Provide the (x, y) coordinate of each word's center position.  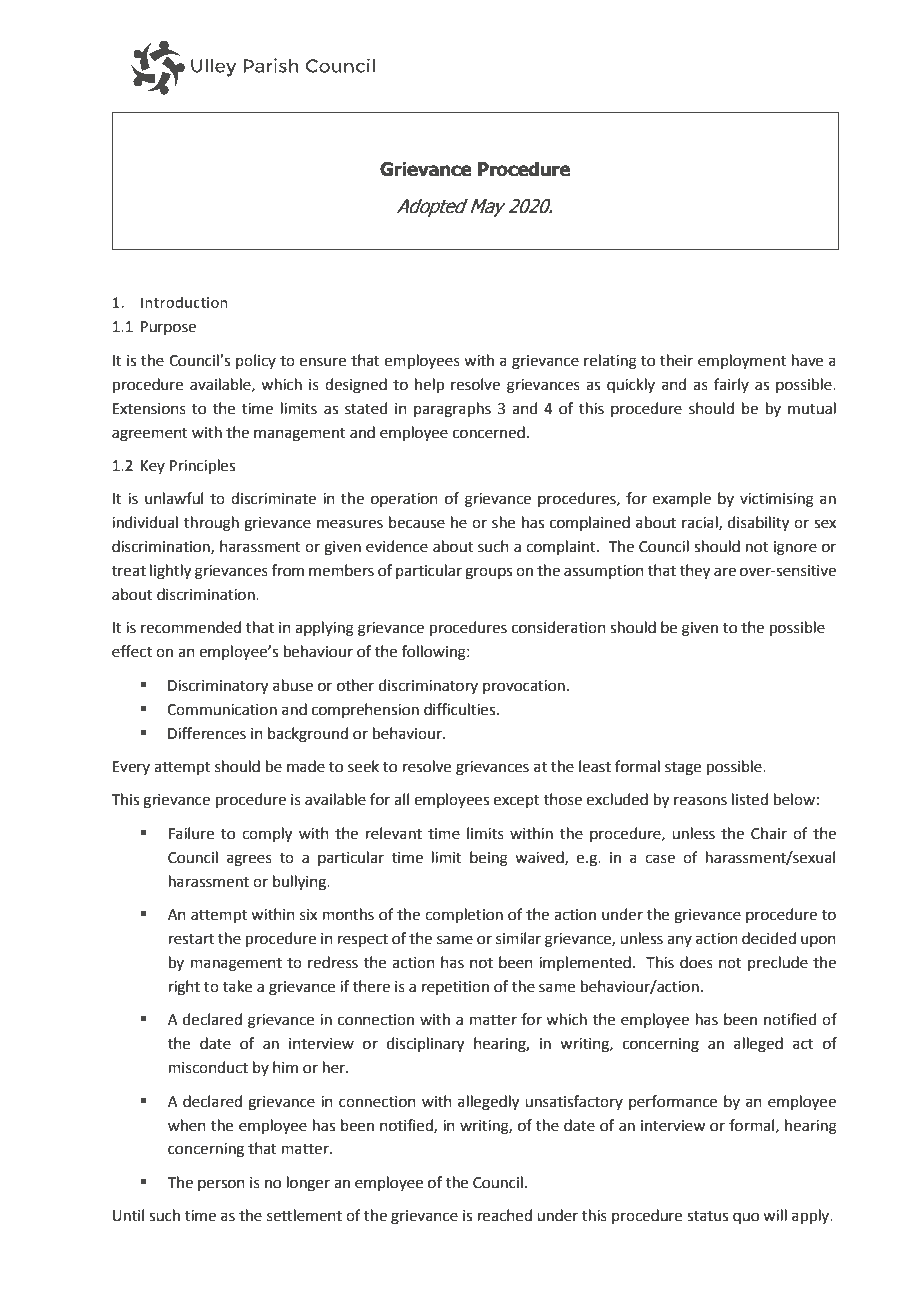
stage (683, 769)
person (221, 1185)
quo (746, 1218)
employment (742, 362)
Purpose (168, 328)
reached (505, 1215)
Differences (207, 733)
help (429, 385)
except (517, 801)
